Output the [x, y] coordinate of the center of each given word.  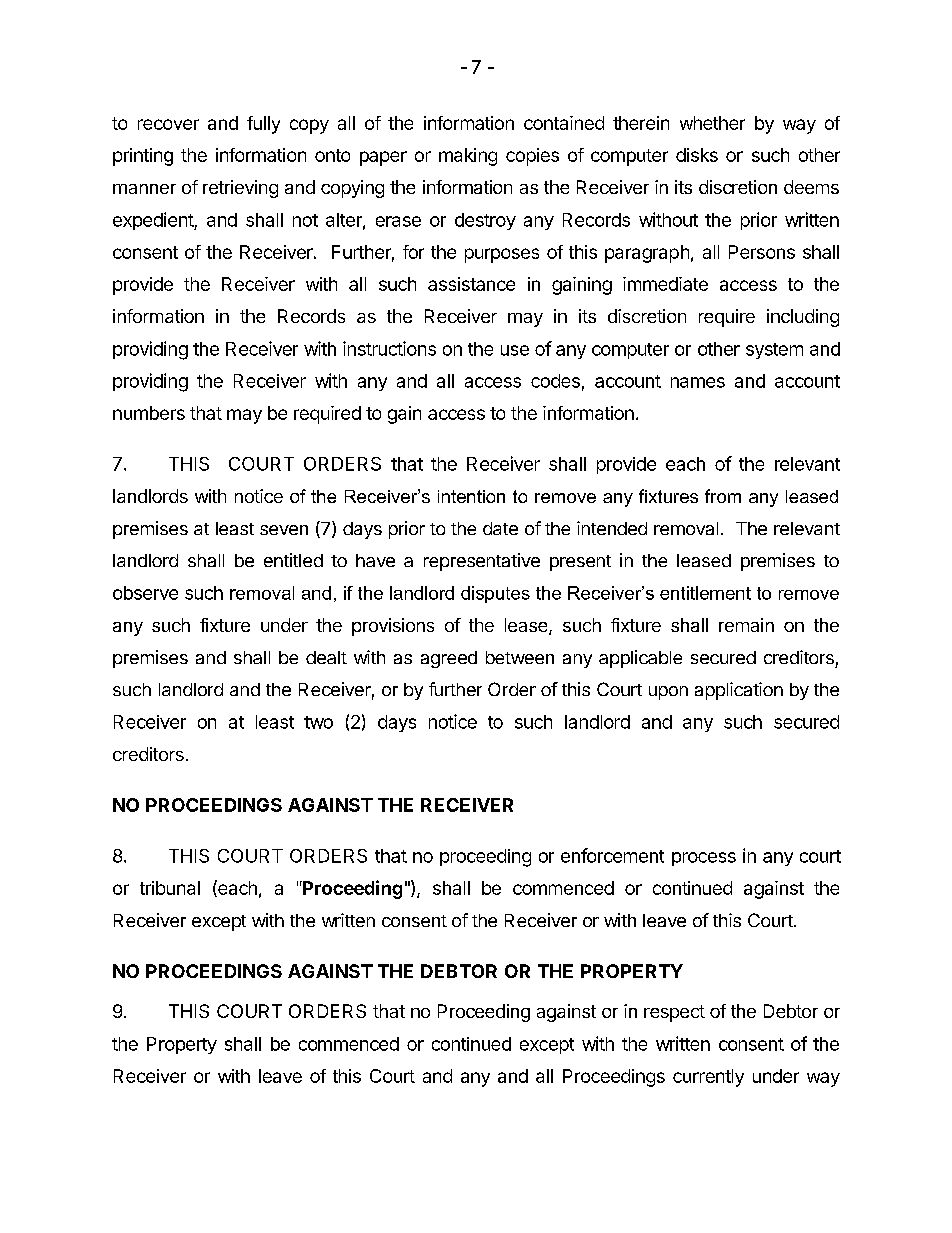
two [318, 722]
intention [471, 496]
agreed [449, 659]
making [468, 157]
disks [697, 155]
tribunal [170, 888]
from [723, 496]
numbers [149, 413]
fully [263, 125]
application [739, 691]
